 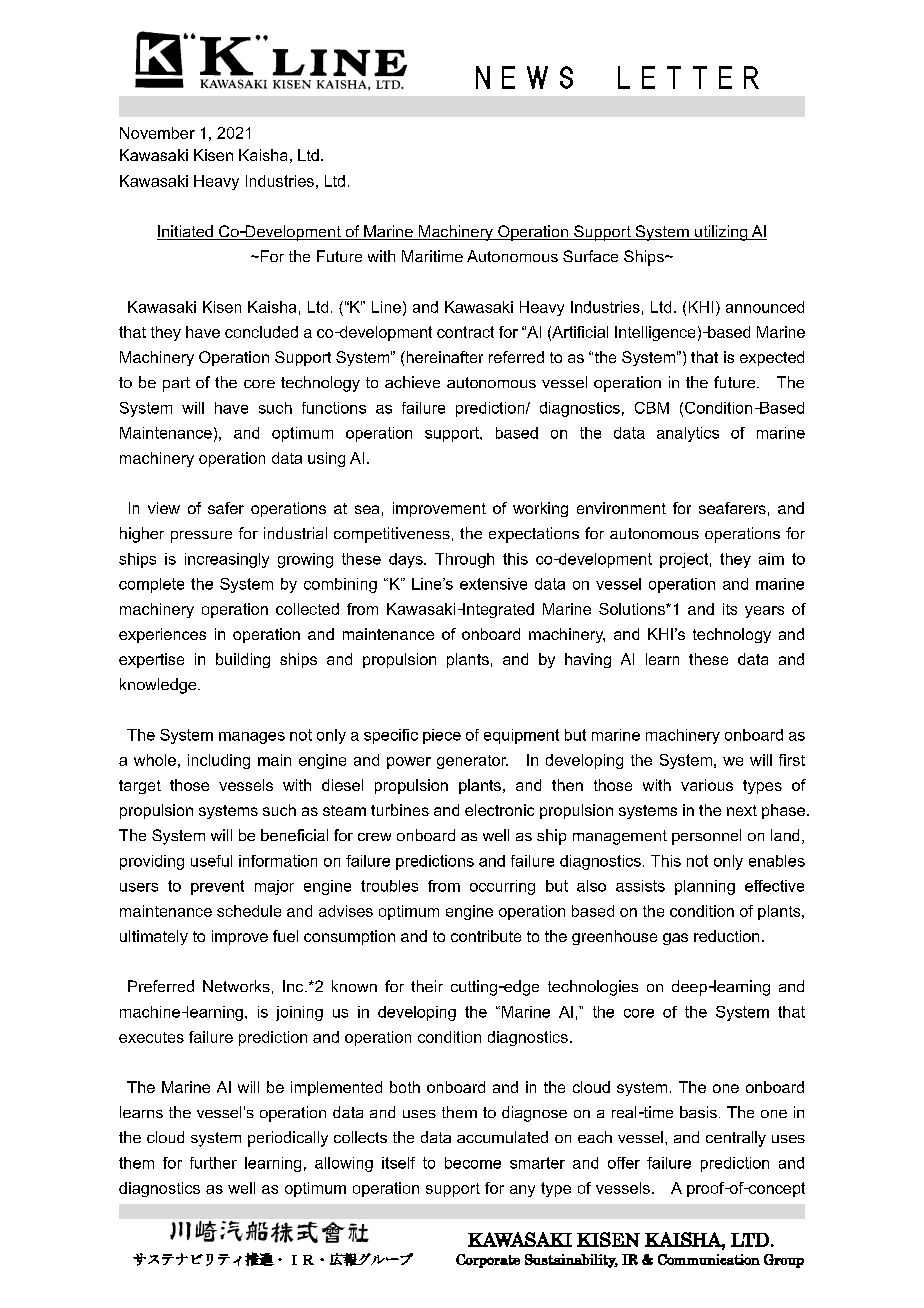 What do you see at coordinates (486, 936) in the screenshot?
I see `contribute` at bounding box center [486, 936].
